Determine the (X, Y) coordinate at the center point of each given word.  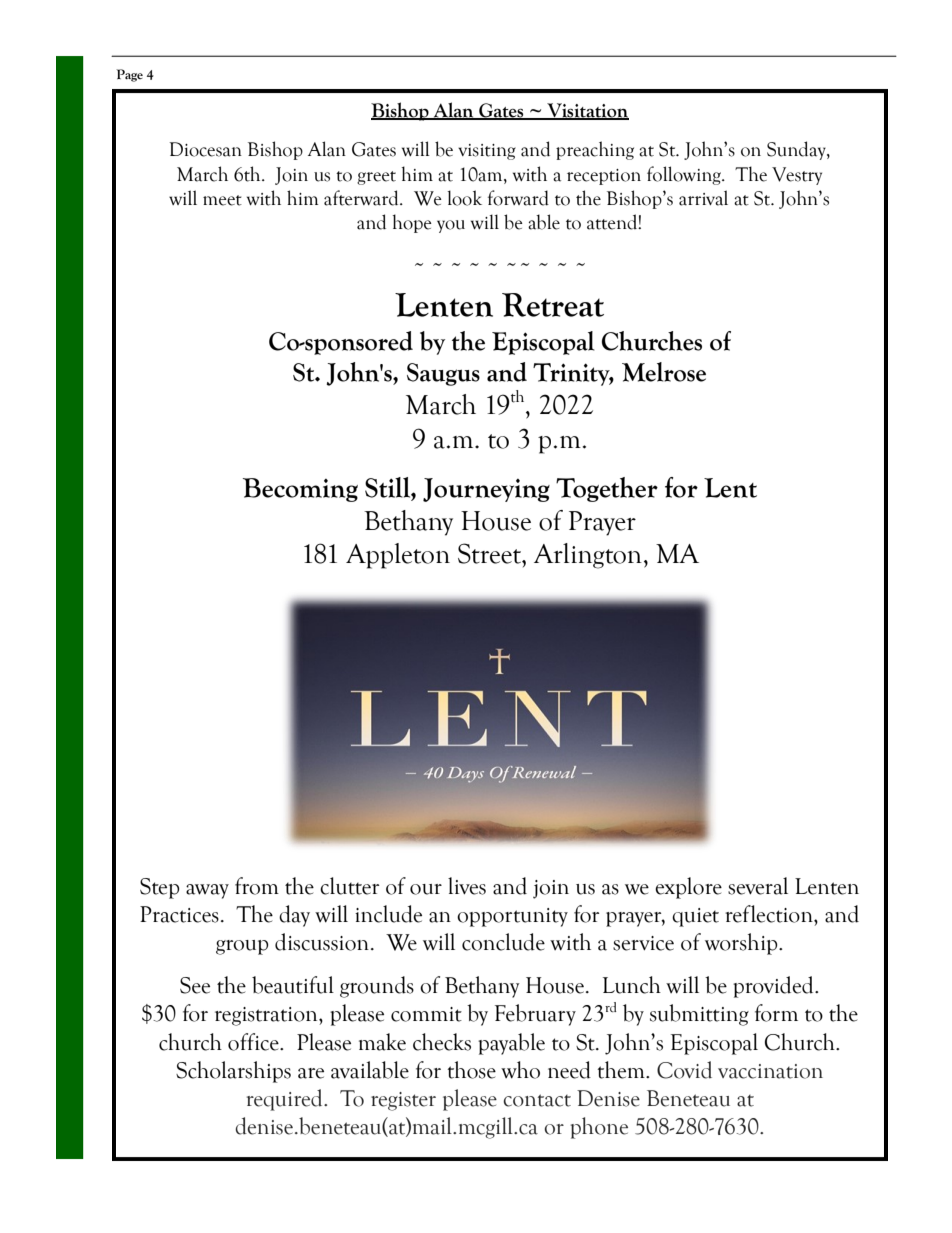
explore (688, 888)
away (207, 891)
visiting (487, 152)
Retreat (553, 305)
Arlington (588, 556)
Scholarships (233, 1072)
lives (467, 886)
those (471, 1070)
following (685, 175)
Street (490, 553)
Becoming (300, 490)
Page (129, 75)
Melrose (664, 372)
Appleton (398, 556)
